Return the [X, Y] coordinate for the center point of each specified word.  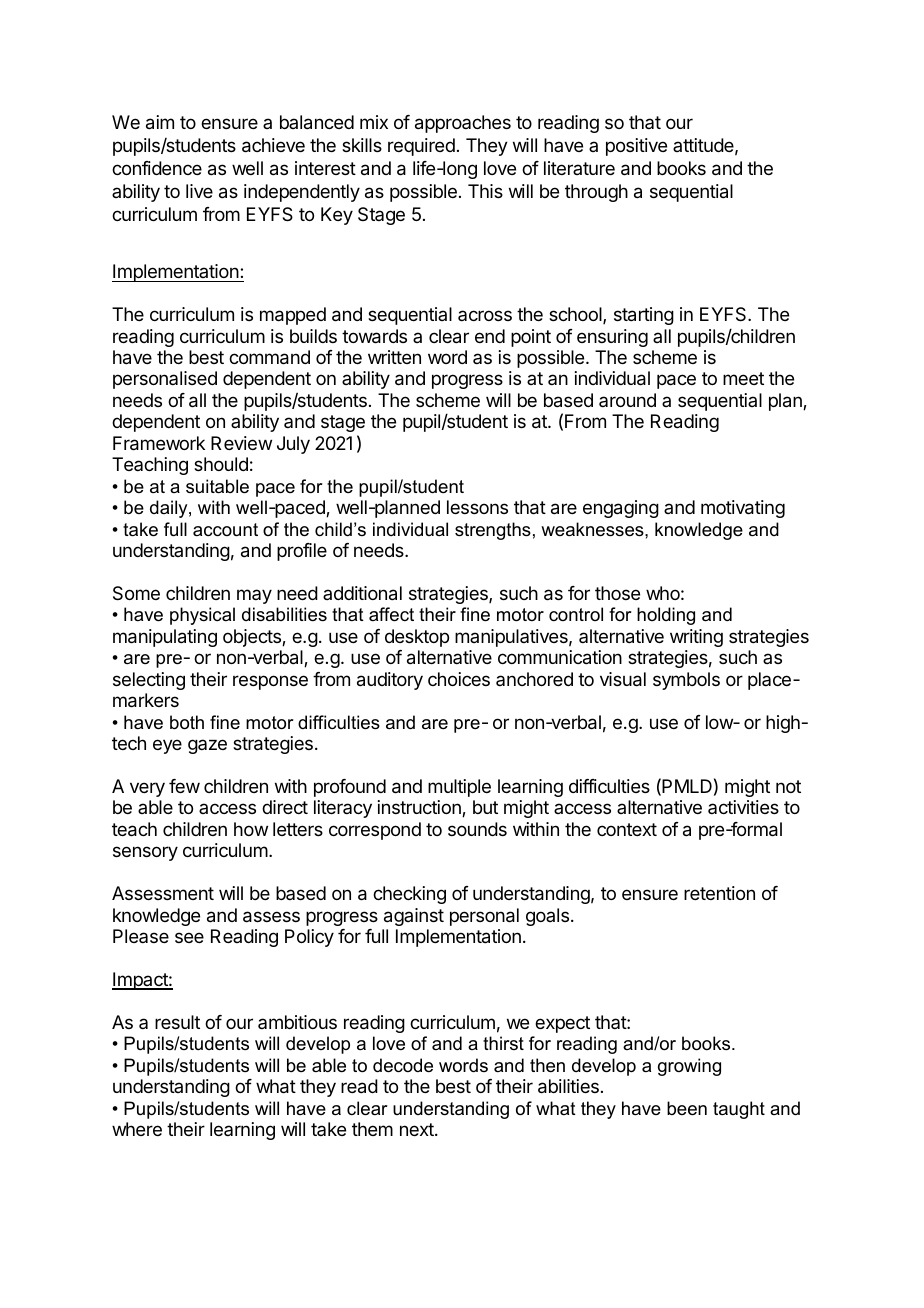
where [137, 1129]
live [199, 191]
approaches [463, 124]
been [687, 1108]
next [418, 1129]
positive [636, 147]
